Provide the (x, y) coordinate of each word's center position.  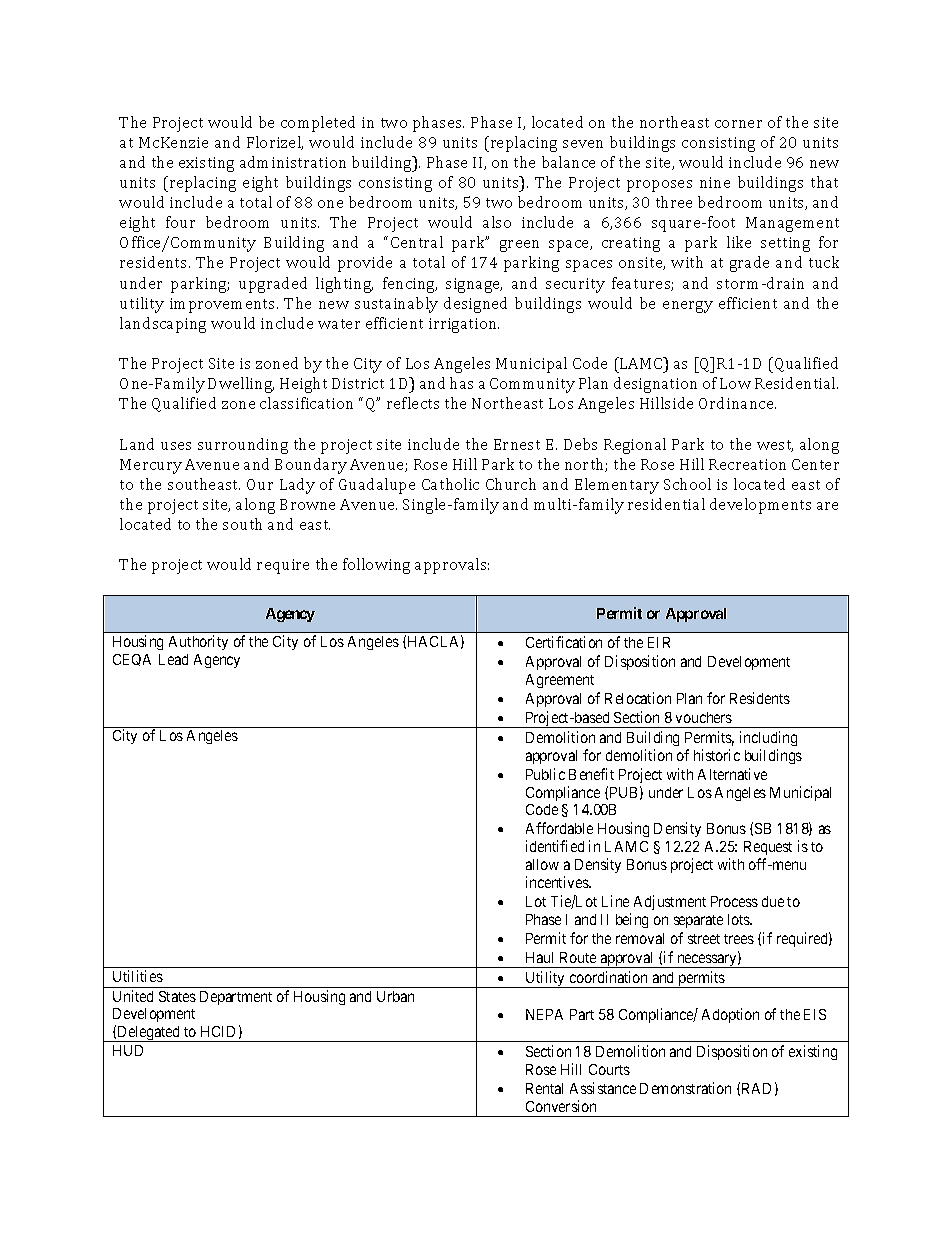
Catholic (450, 484)
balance (568, 162)
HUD (128, 1050)
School (687, 484)
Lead (173, 659)
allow (542, 864)
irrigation (464, 325)
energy (688, 307)
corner (738, 124)
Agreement (560, 681)
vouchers (704, 717)
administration (293, 162)
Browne (307, 504)
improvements (224, 305)
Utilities (138, 976)
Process (734, 901)
